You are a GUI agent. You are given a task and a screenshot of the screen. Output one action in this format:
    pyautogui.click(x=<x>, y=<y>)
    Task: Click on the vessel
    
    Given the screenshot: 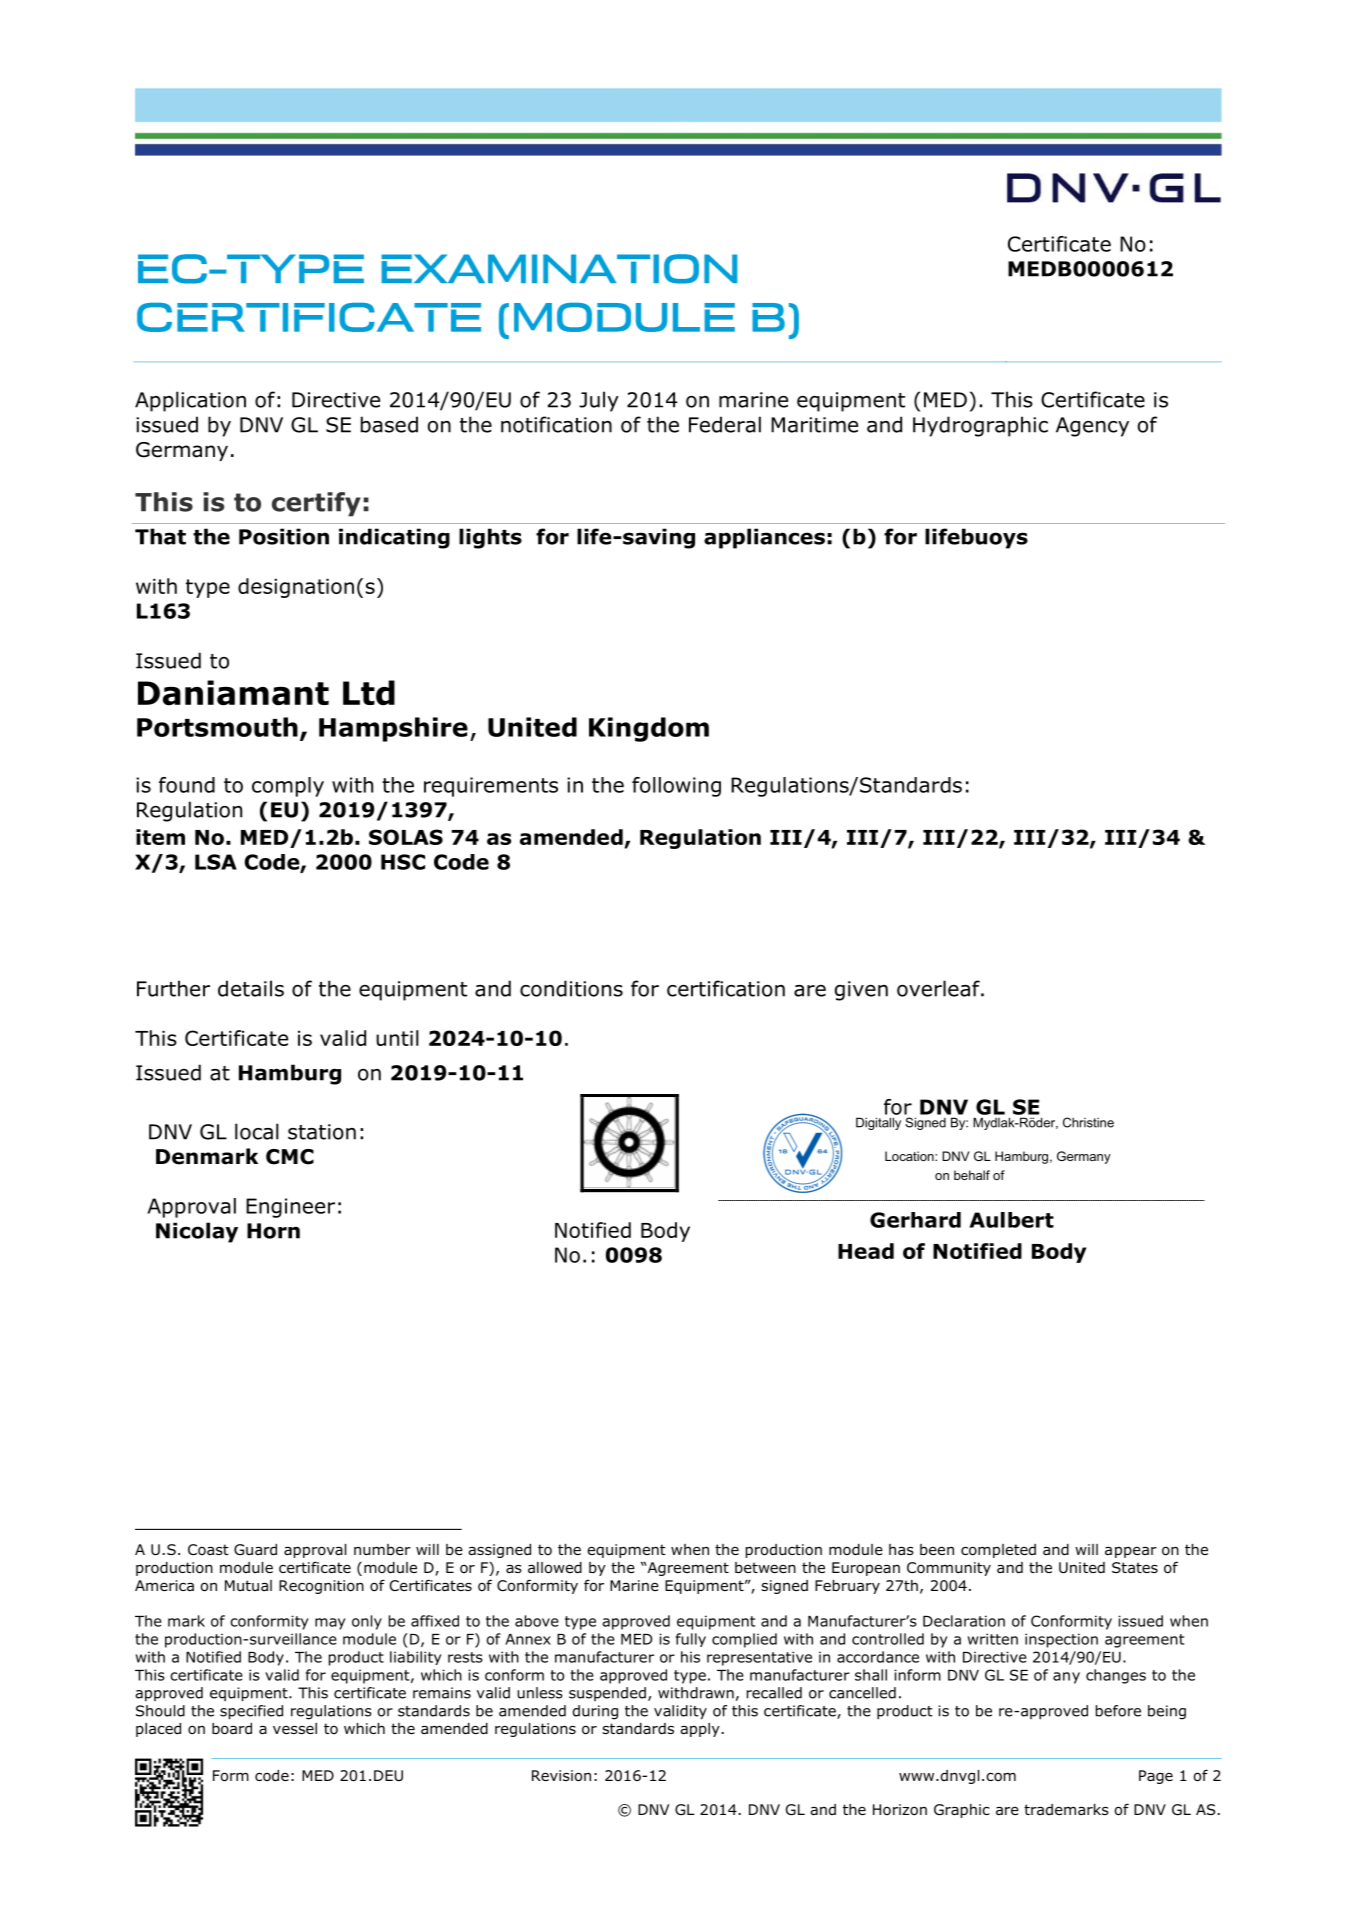 What is the action you would take?
    pyautogui.click(x=295, y=1728)
